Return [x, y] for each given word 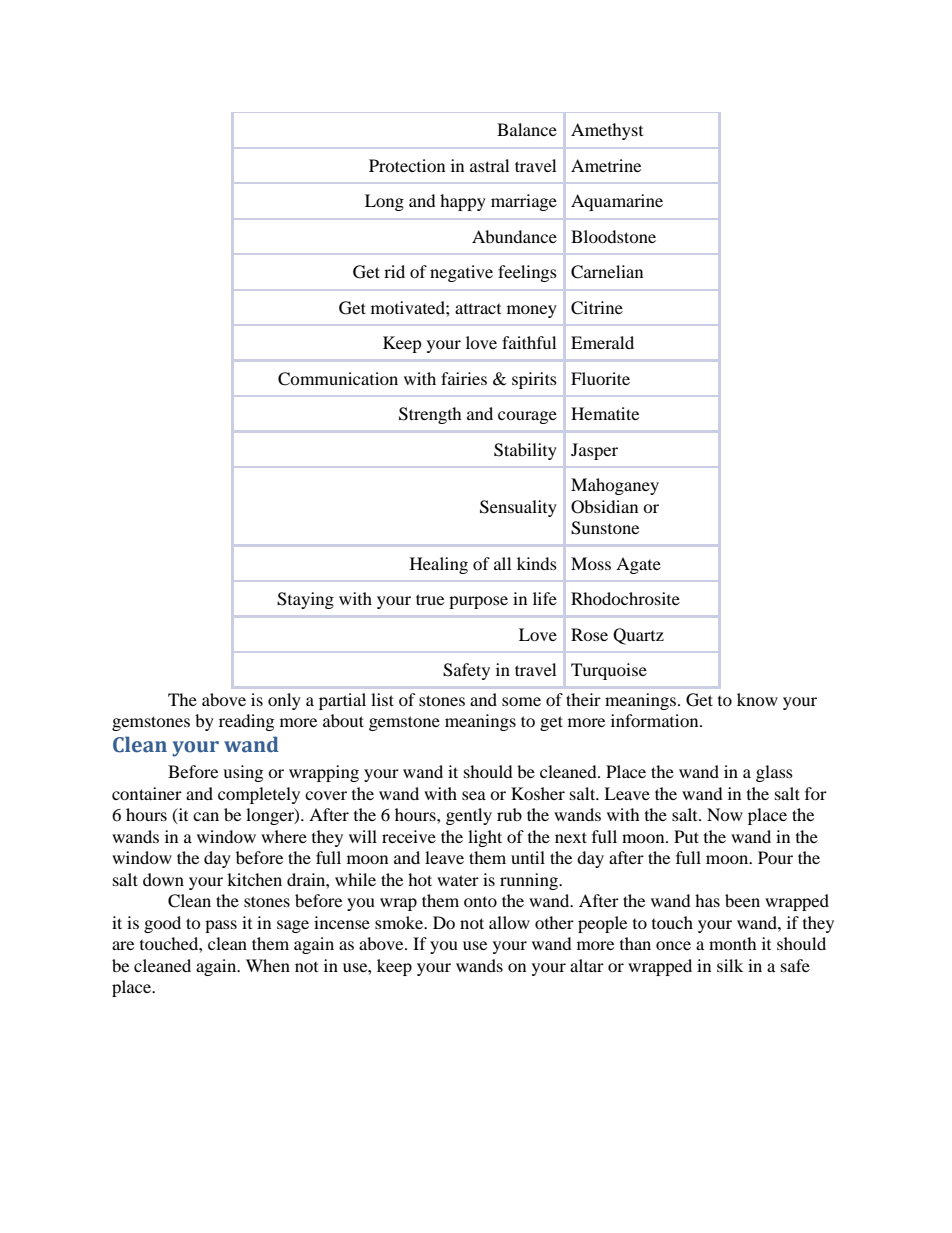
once [673, 945]
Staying [305, 600]
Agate [638, 565]
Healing [439, 565]
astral [489, 165]
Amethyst [607, 131]
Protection [407, 165]
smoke [400, 922]
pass [221, 926]
